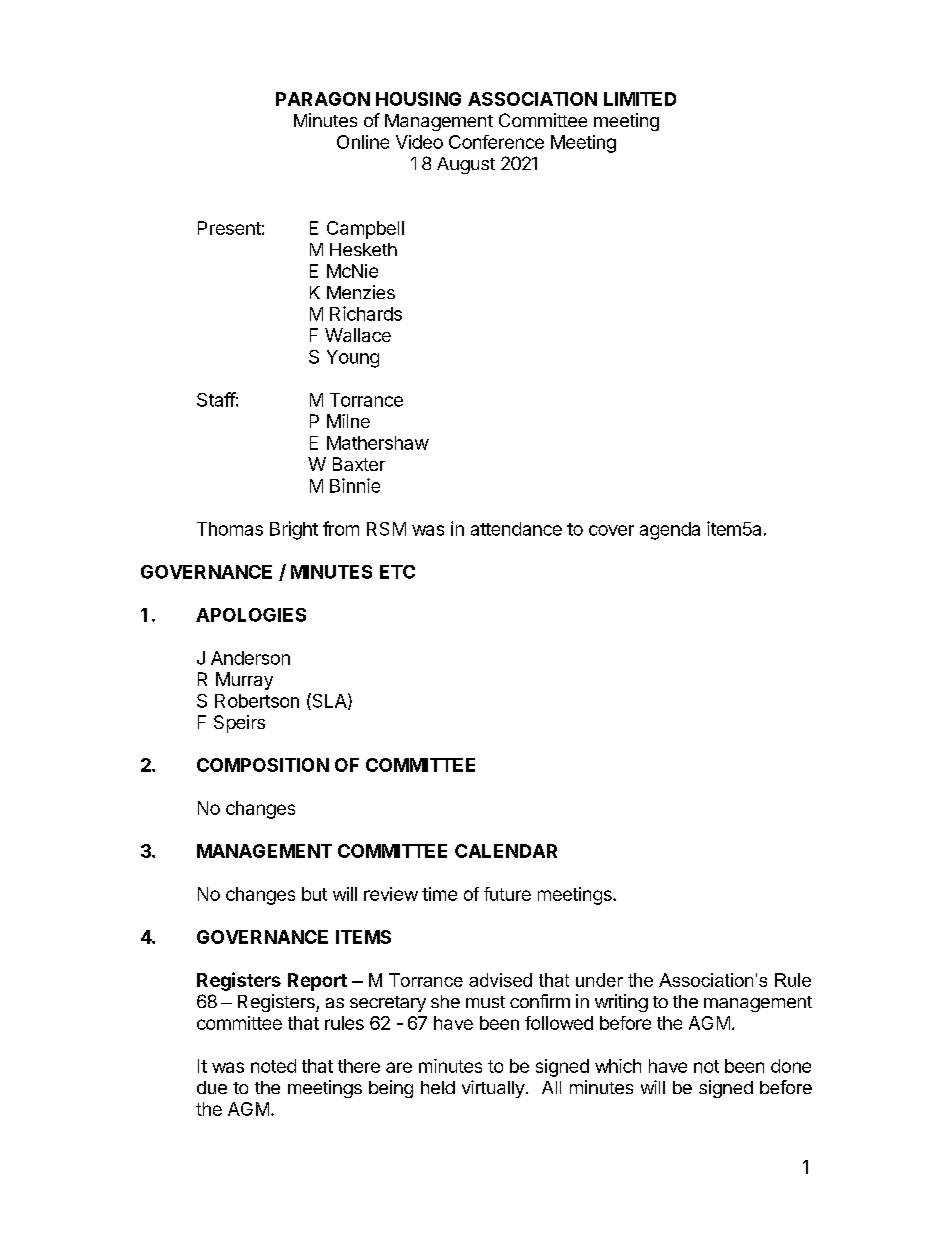 The width and height of the document is (952, 1233). I want to click on noted, so click(273, 1066).
